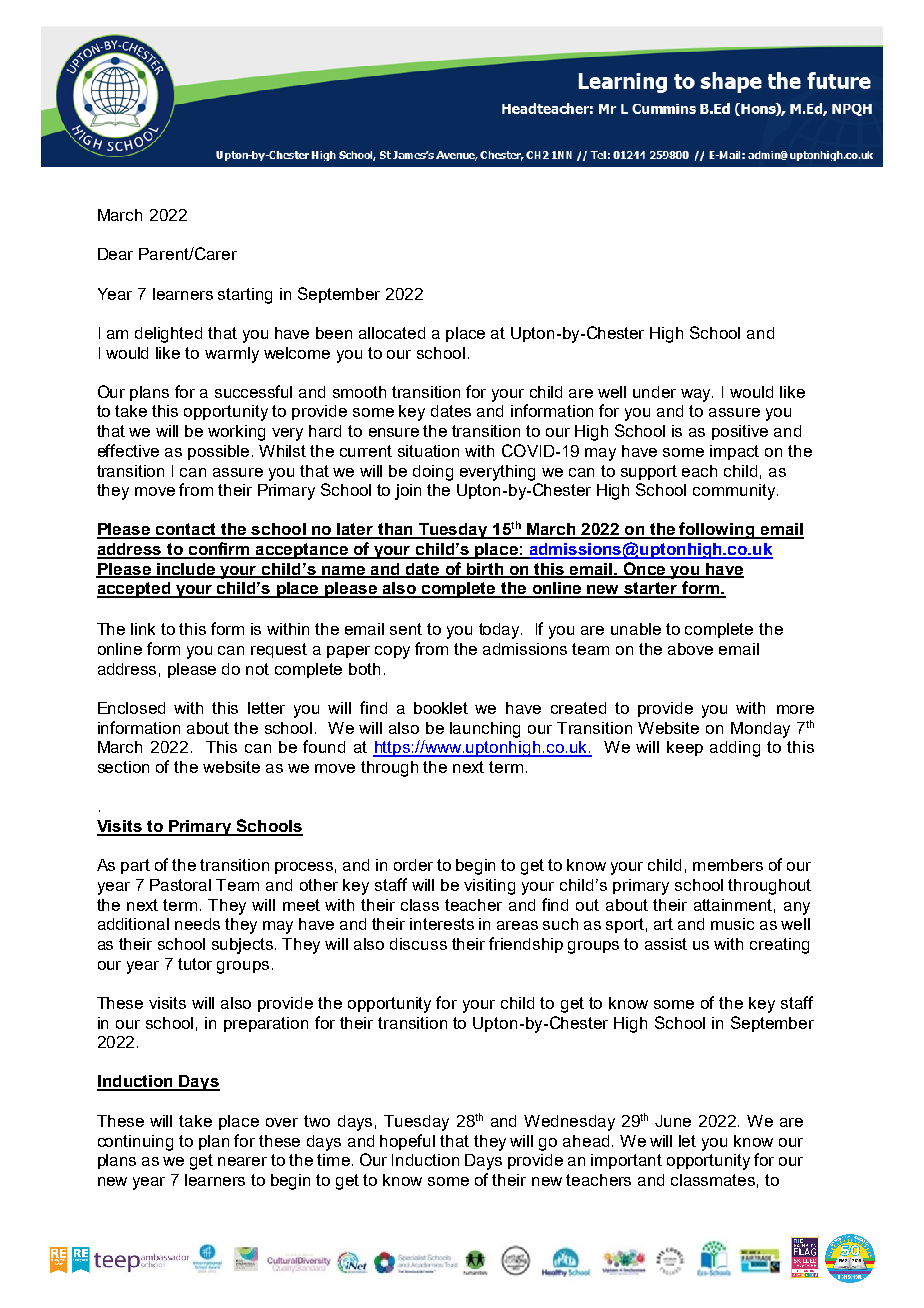 The height and width of the screenshot is (1308, 924). I want to click on starting, so click(245, 296).
